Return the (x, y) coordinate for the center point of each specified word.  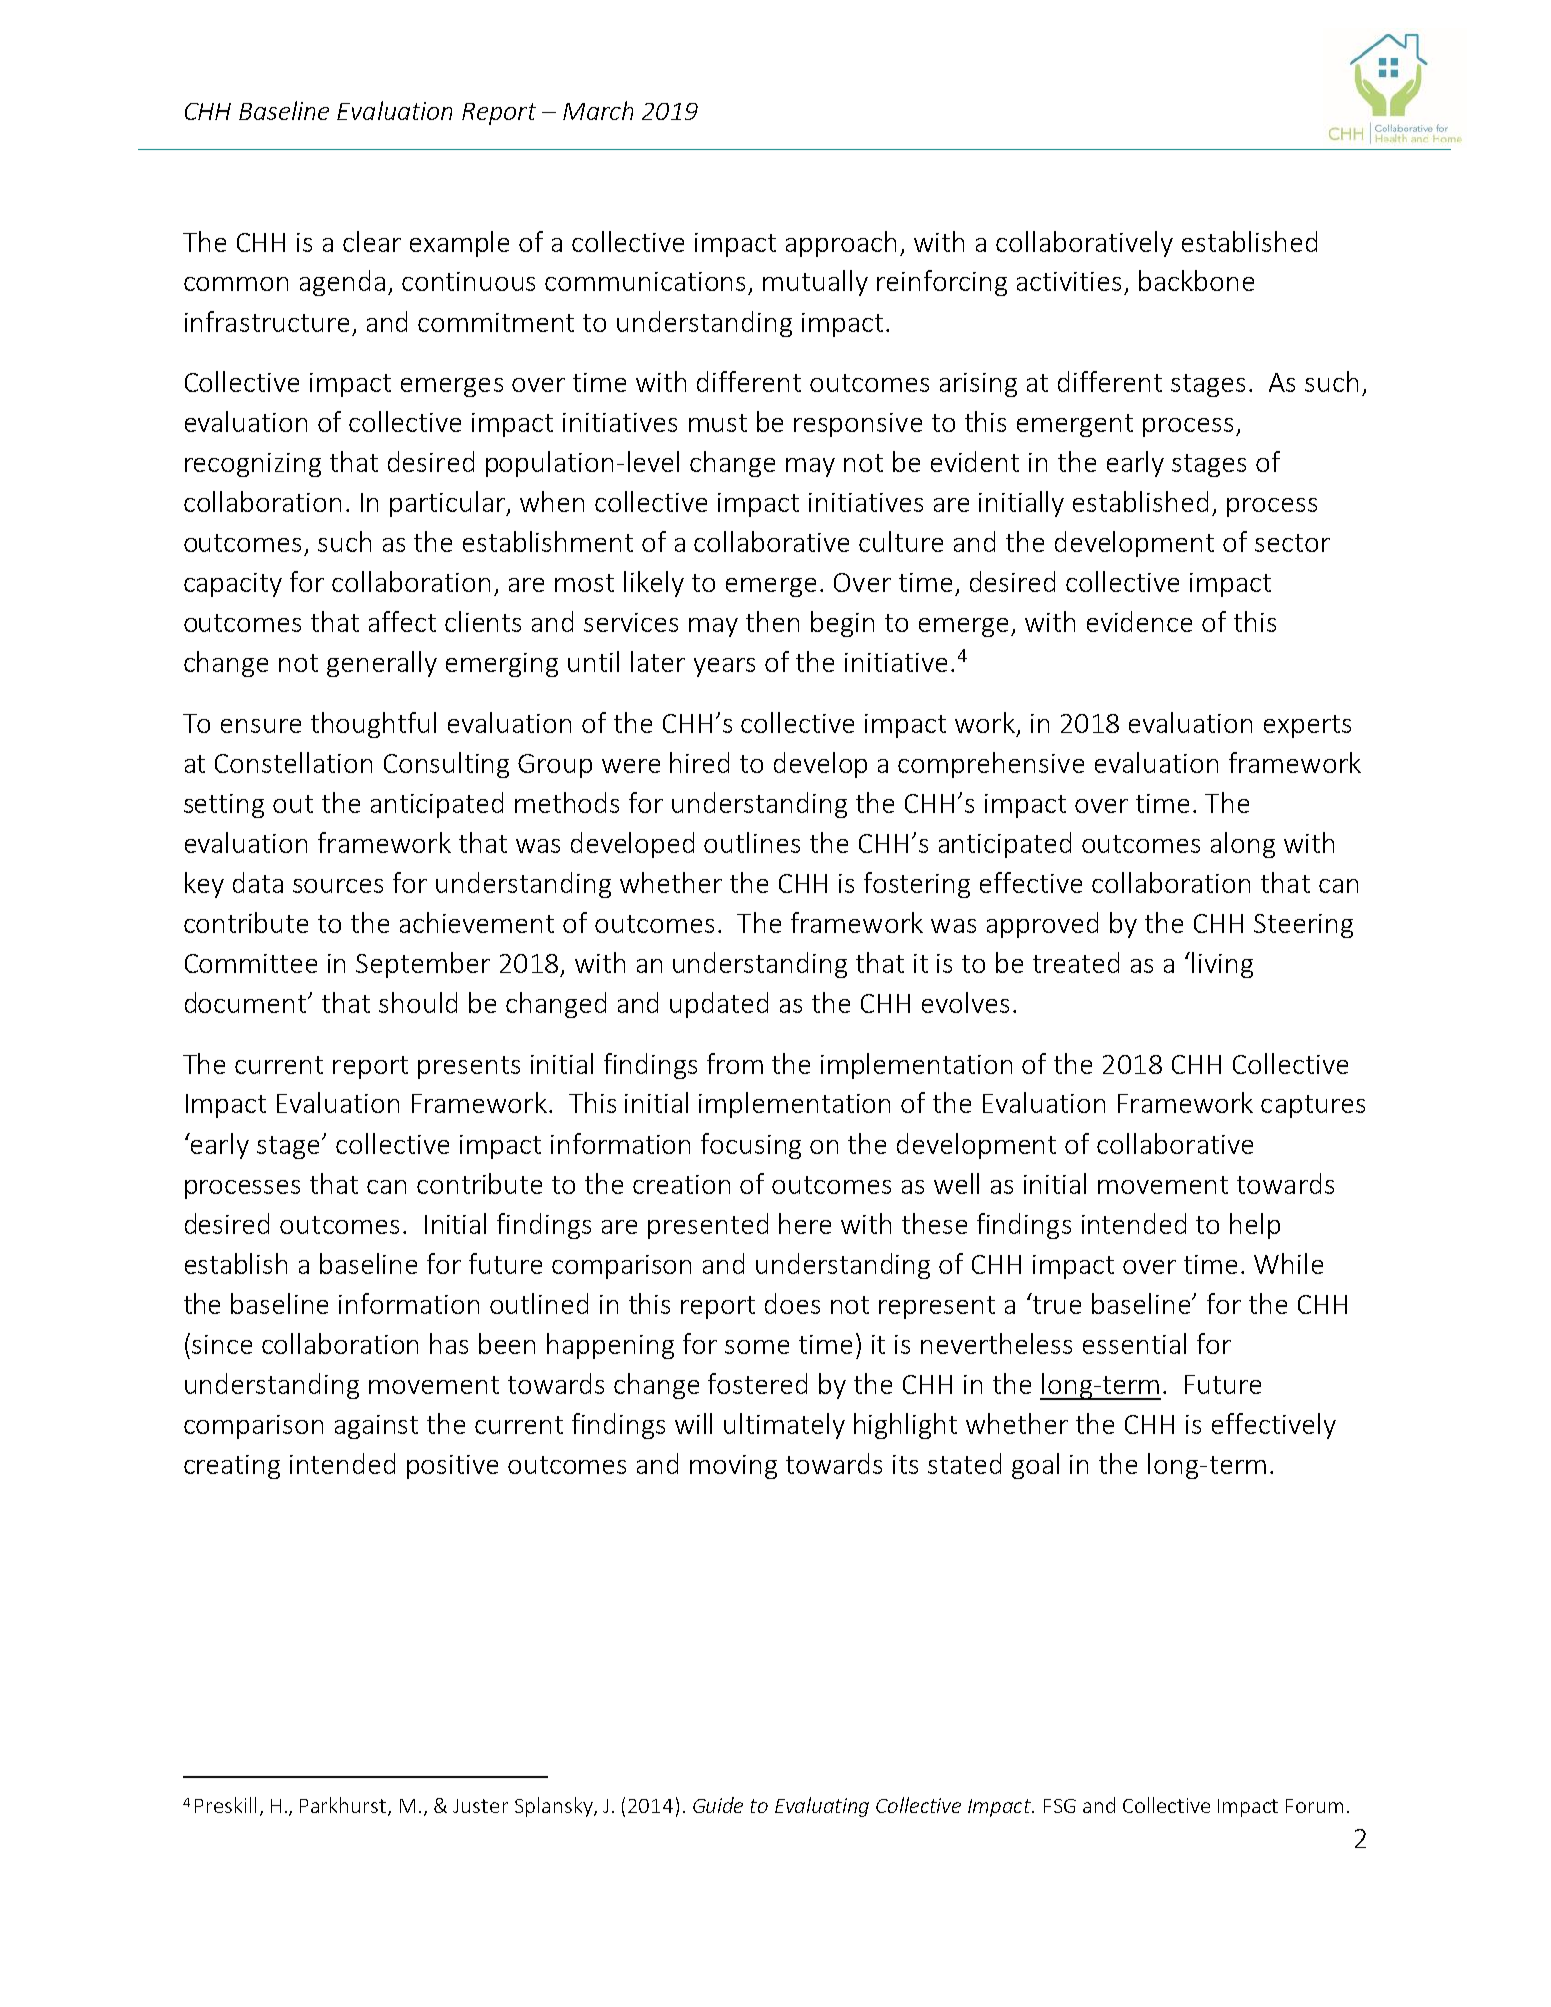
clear (372, 241)
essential (1134, 1343)
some (757, 1347)
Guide (718, 1805)
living (1222, 965)
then (772, 621)
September (423, 965)
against (376, 1427)
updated (719, 1005)
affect (402, 621)
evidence (1139, 621)
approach (841, 244)
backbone (1196, 280)
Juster (480, 1806)
